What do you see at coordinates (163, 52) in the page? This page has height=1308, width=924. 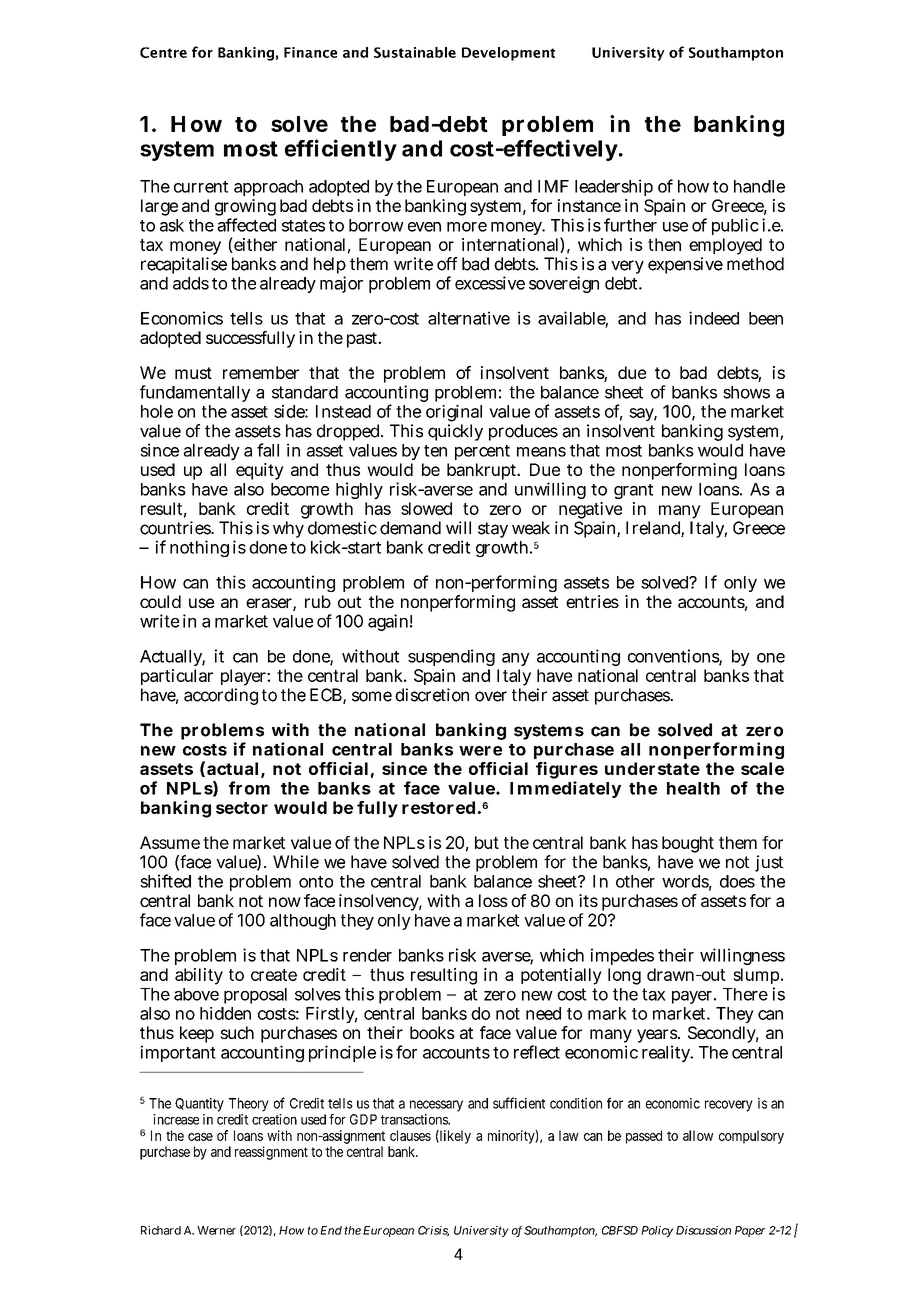 I see `Centre` at bounding box center [163, 52].
